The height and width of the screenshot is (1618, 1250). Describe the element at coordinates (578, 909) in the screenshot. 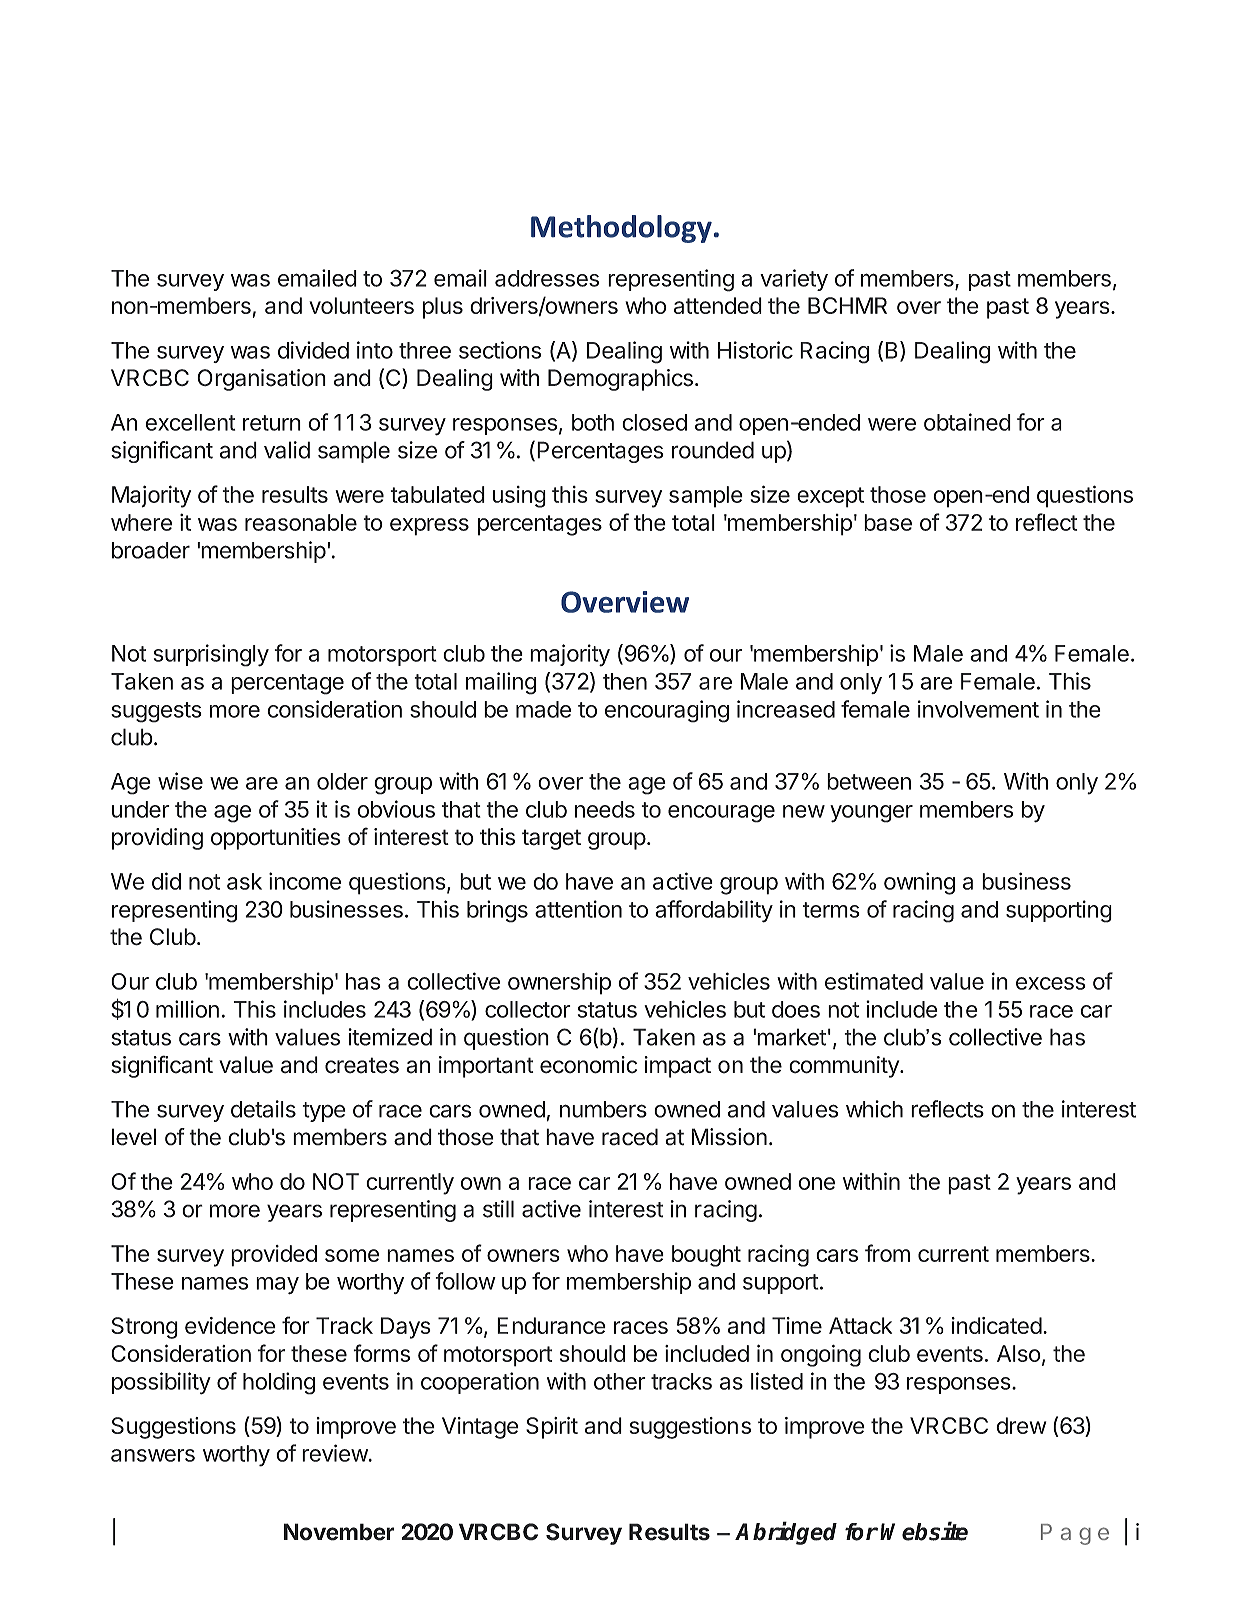

I see `attention` at that location.
